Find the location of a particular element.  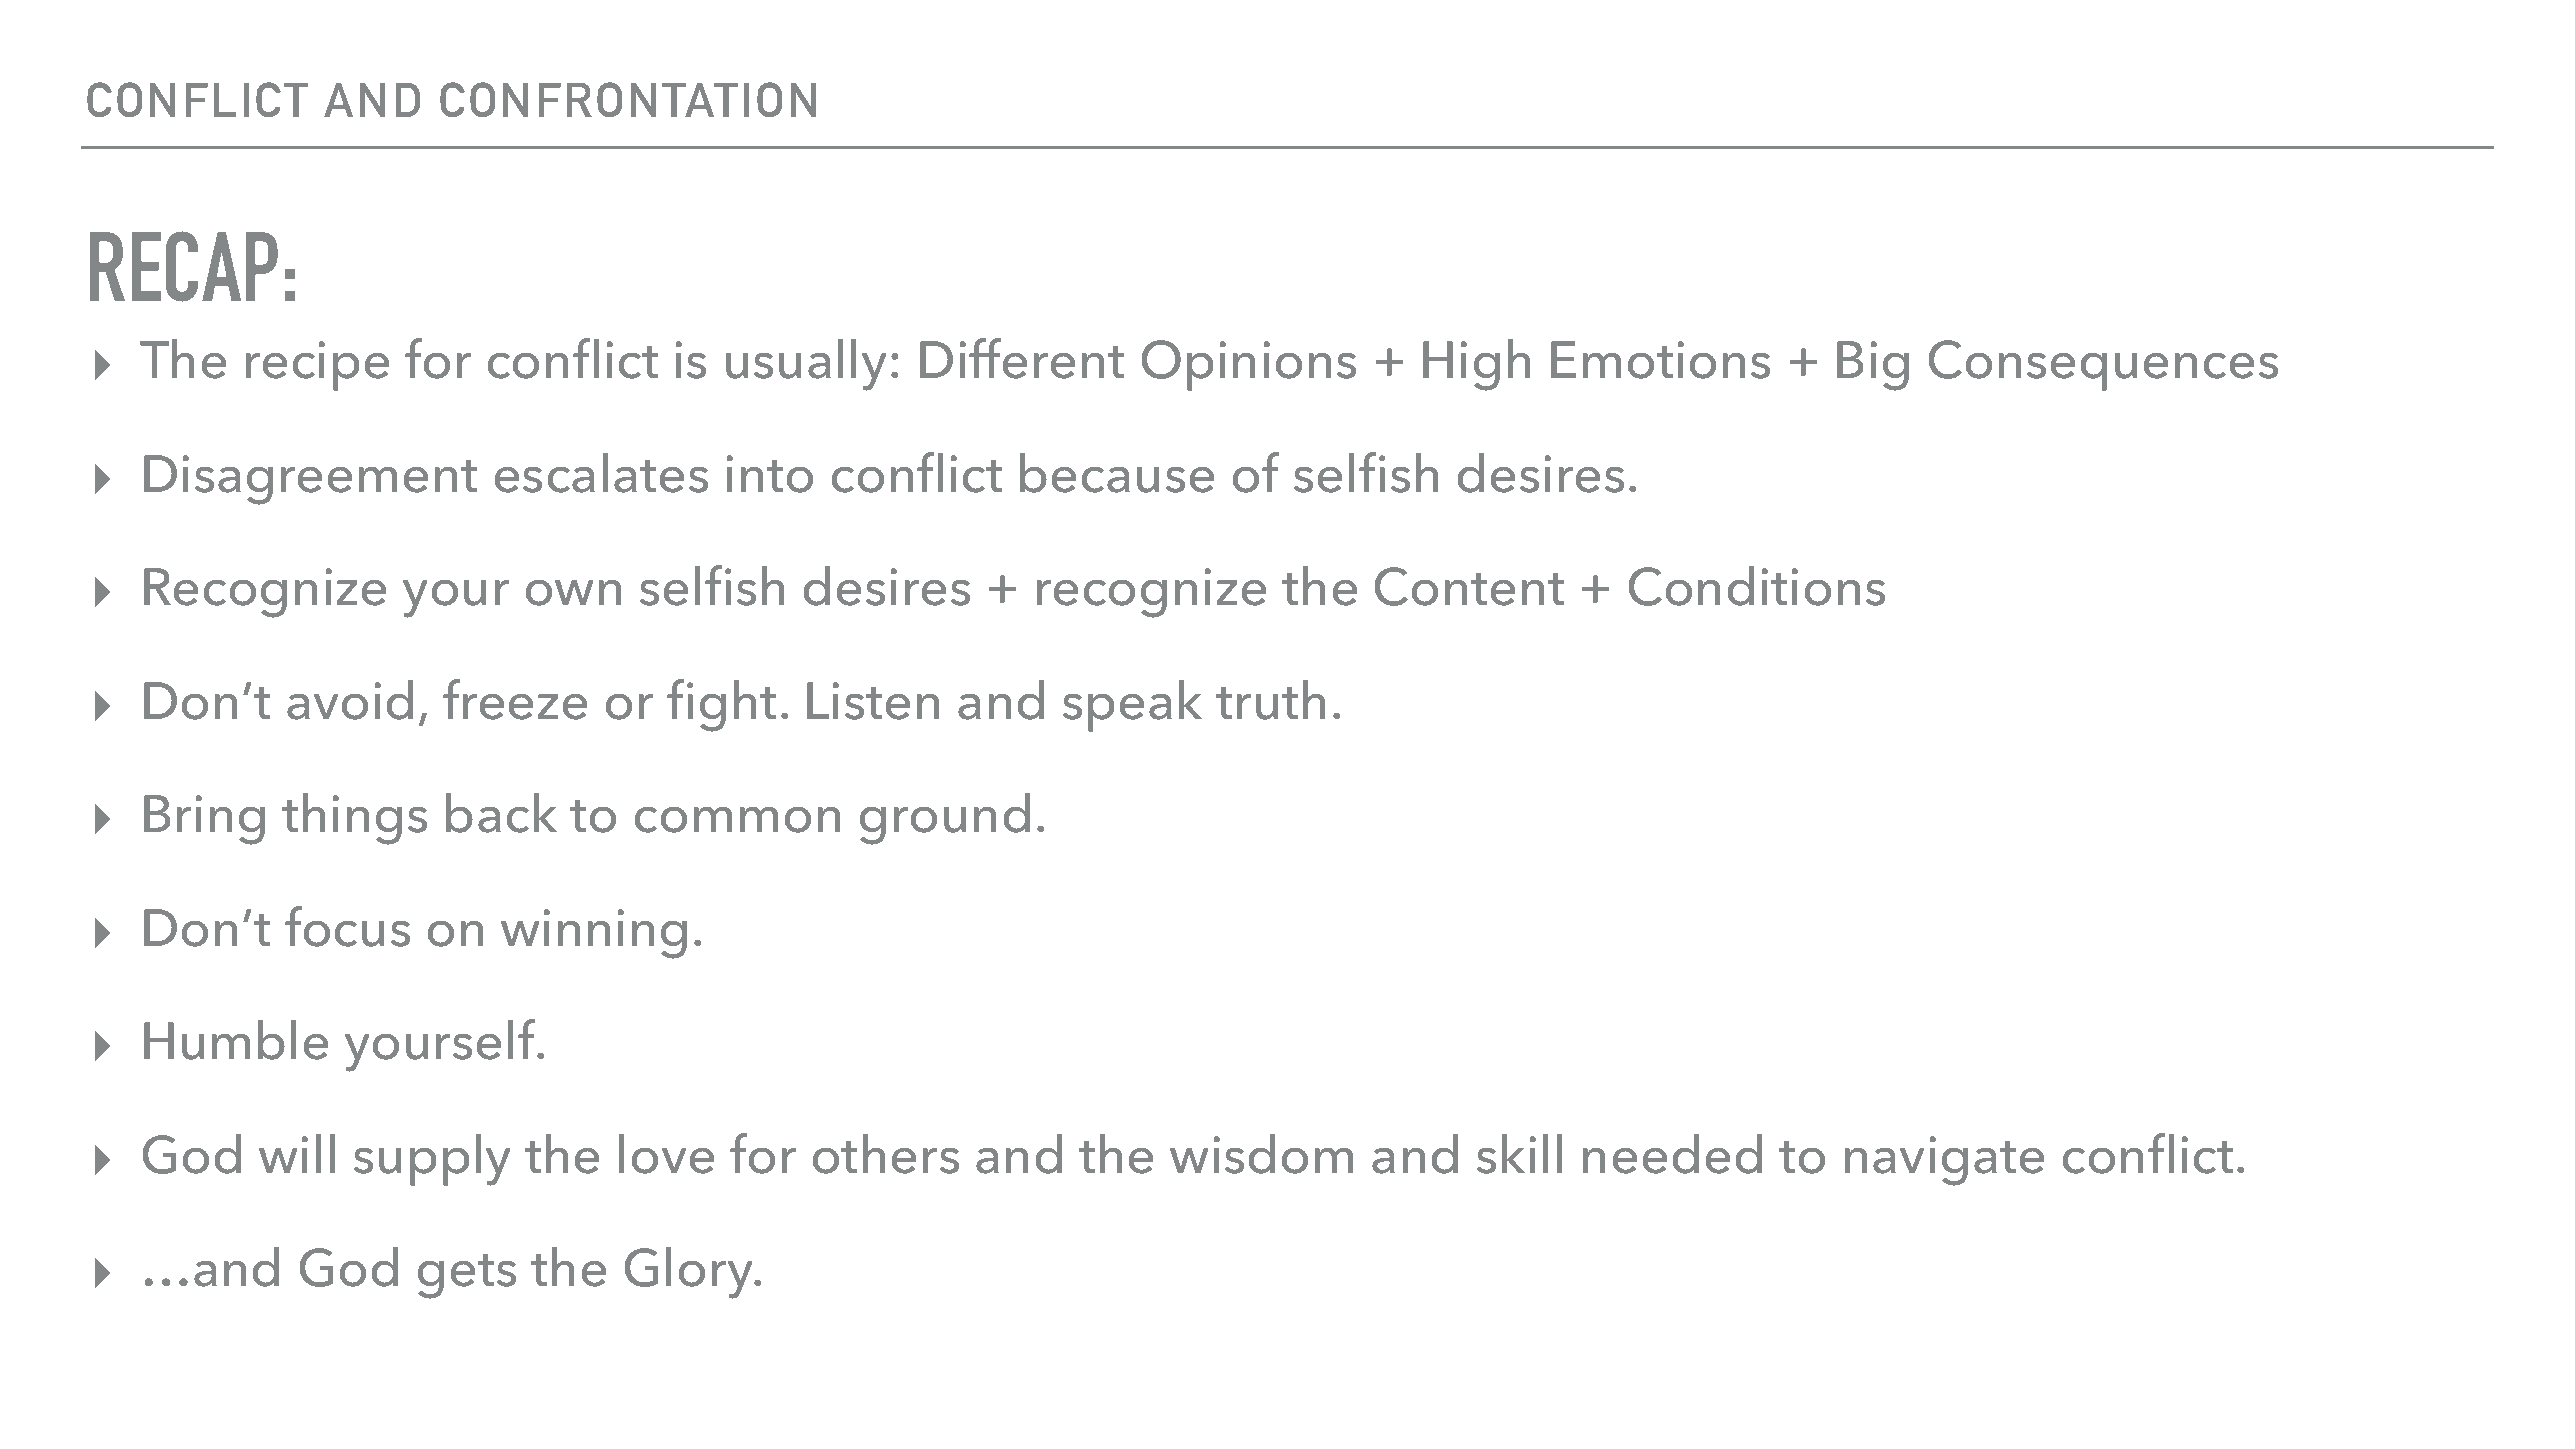

ground is located at coordinates (945, 818).
